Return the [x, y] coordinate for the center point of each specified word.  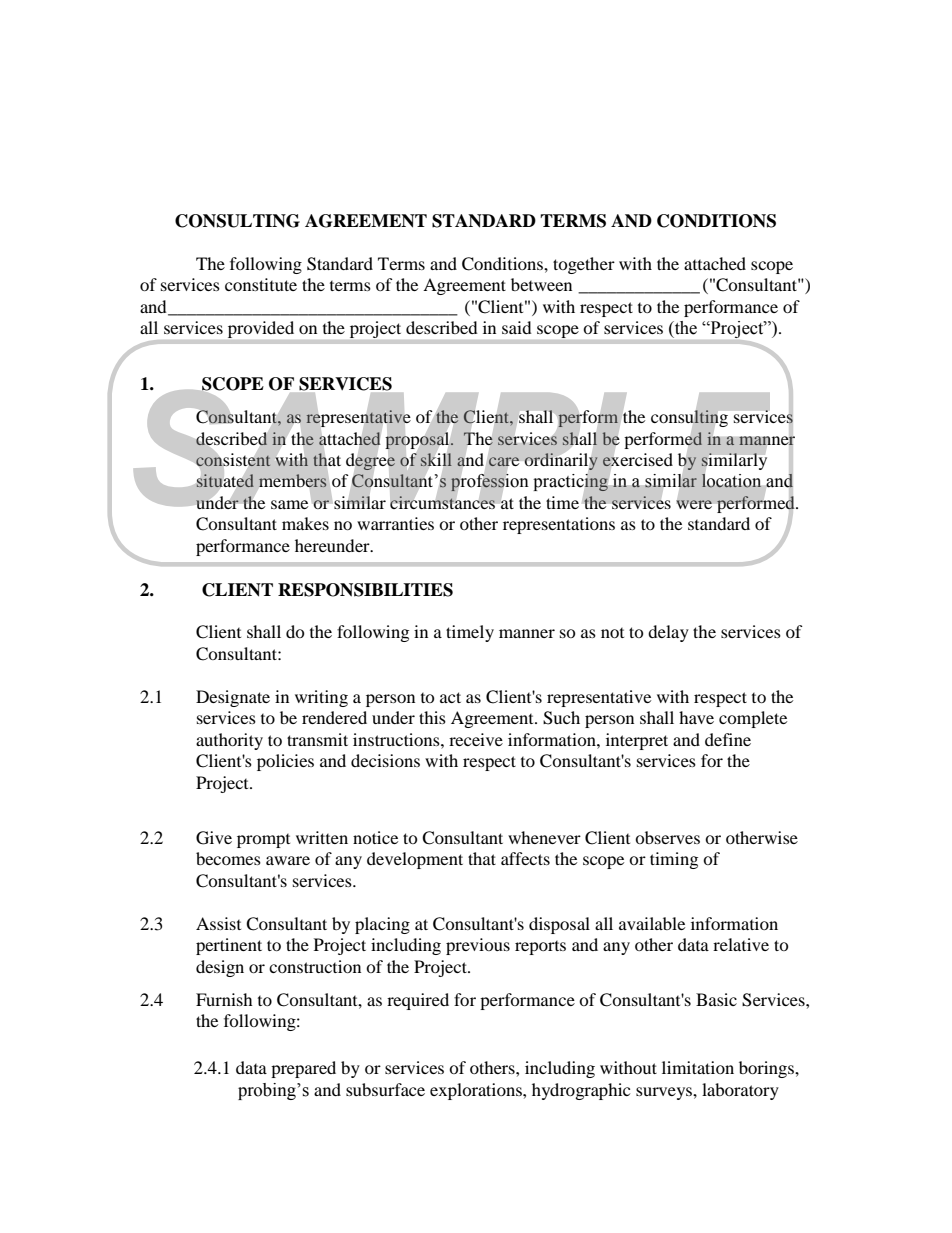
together [584, 265]
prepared [303, 1069]
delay [668, 633]
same [289, 504]
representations [559, 525]
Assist [218, 923]
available [652, 923]
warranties [395, 523]
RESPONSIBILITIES [365, 590]
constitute [261, 284]
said [517, 327]
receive [476, 739]
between [541, 284]
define [728, 739]
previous [478, 946]
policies [285, 762]
